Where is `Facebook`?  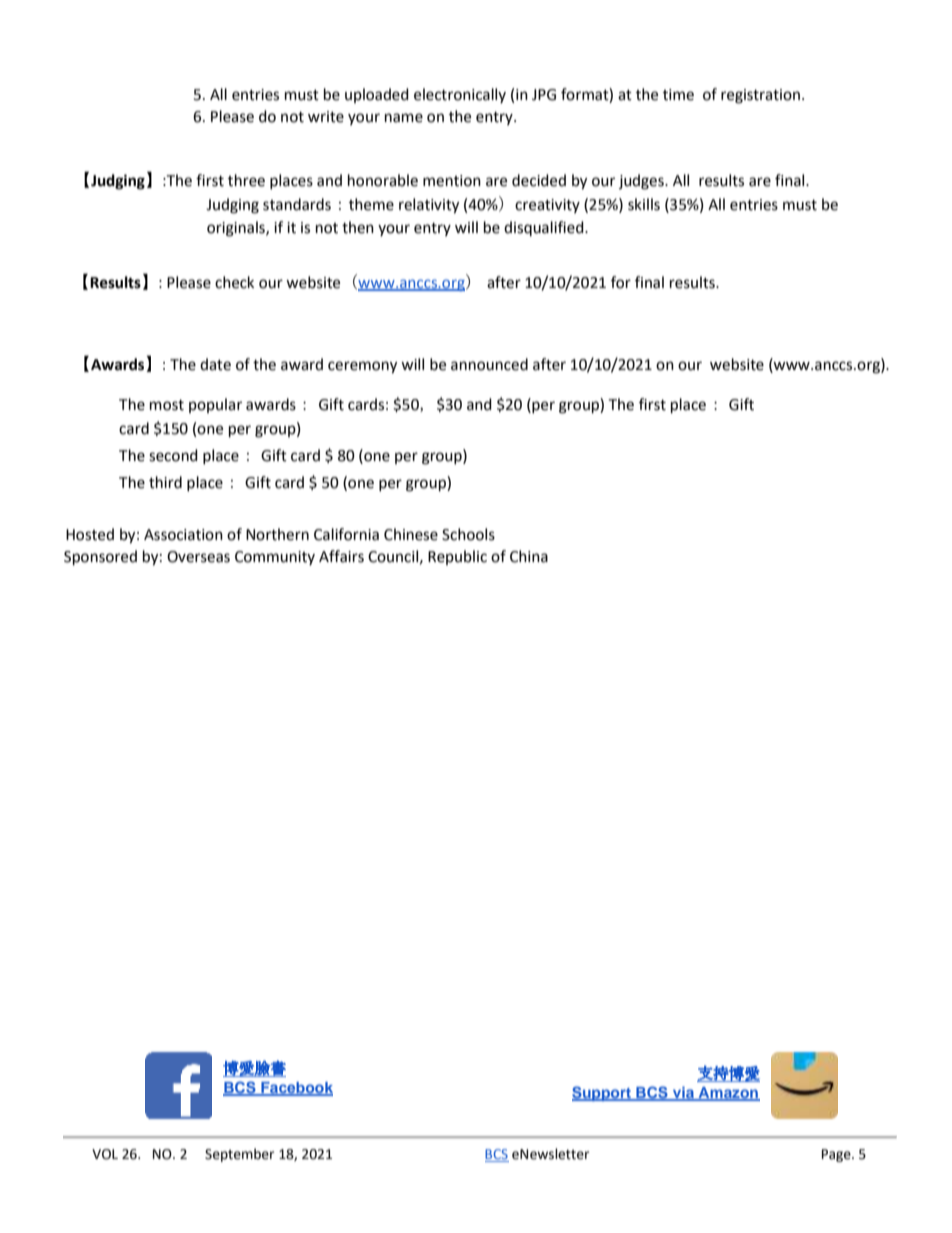 Facebook is located at coordinates (296, 1088).
